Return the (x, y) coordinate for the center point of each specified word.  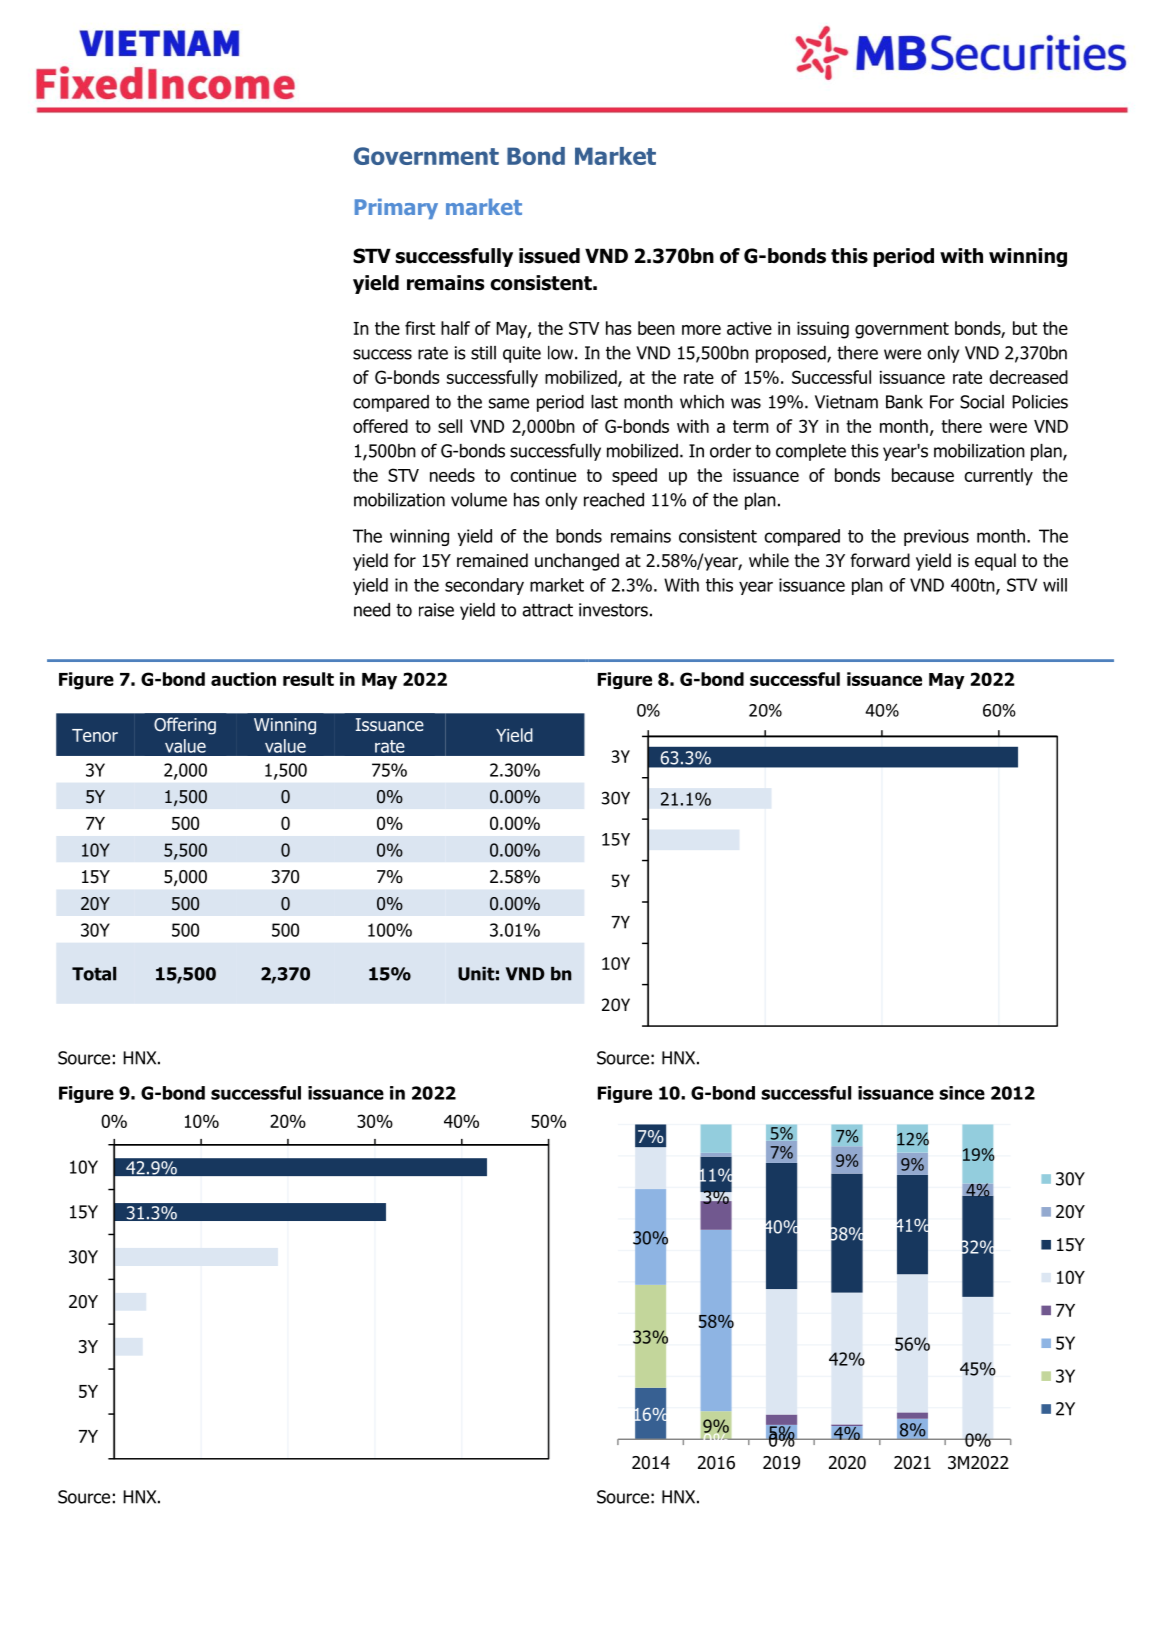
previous (936, 537)
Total (94, 974)
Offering (185, 726)
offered (380, 426)
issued (549, 256)
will (1055, 585)
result (308, 679)
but (1025, 328)
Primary (396, 208)
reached (614, 500)
